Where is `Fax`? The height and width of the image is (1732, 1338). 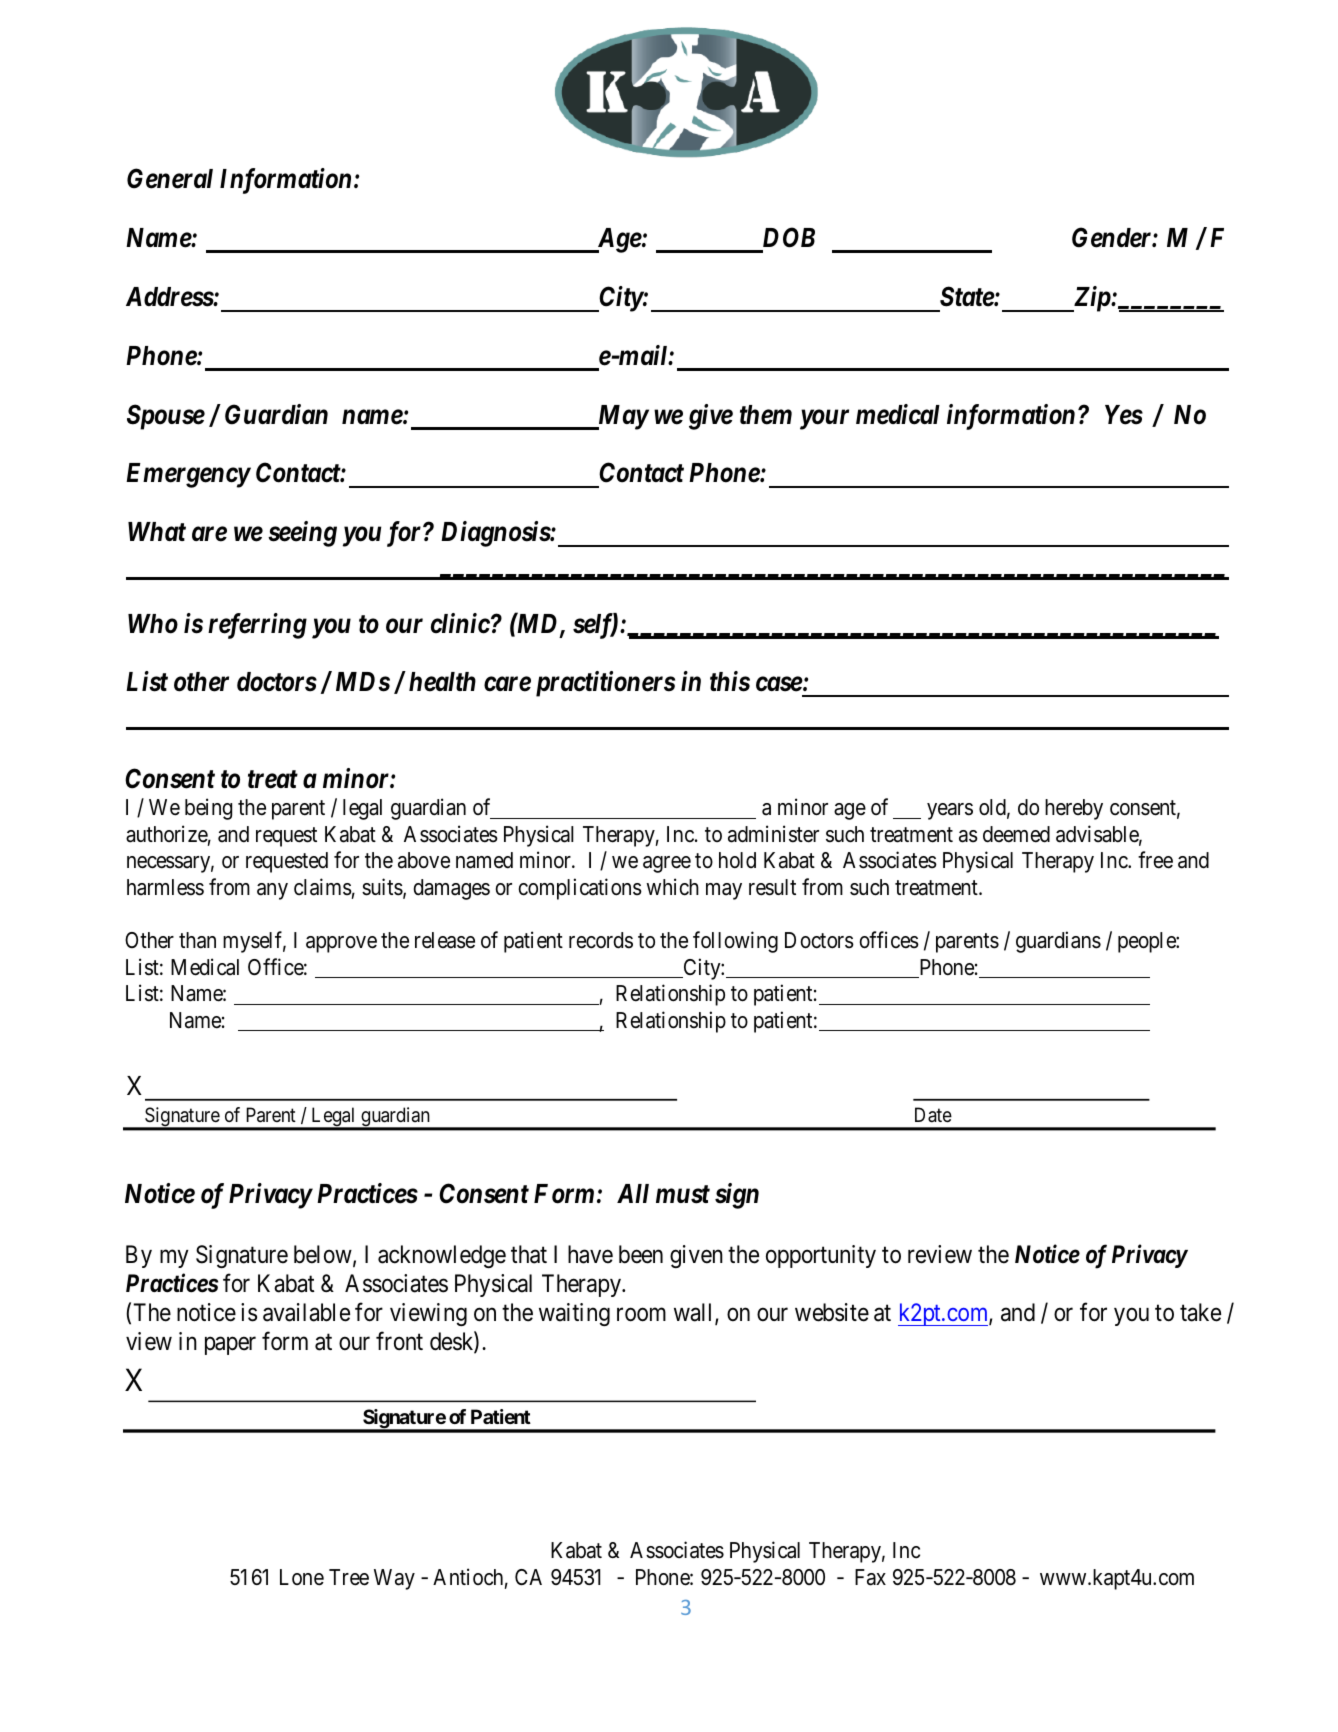 Fax is located at coordinates (870, 1577).
